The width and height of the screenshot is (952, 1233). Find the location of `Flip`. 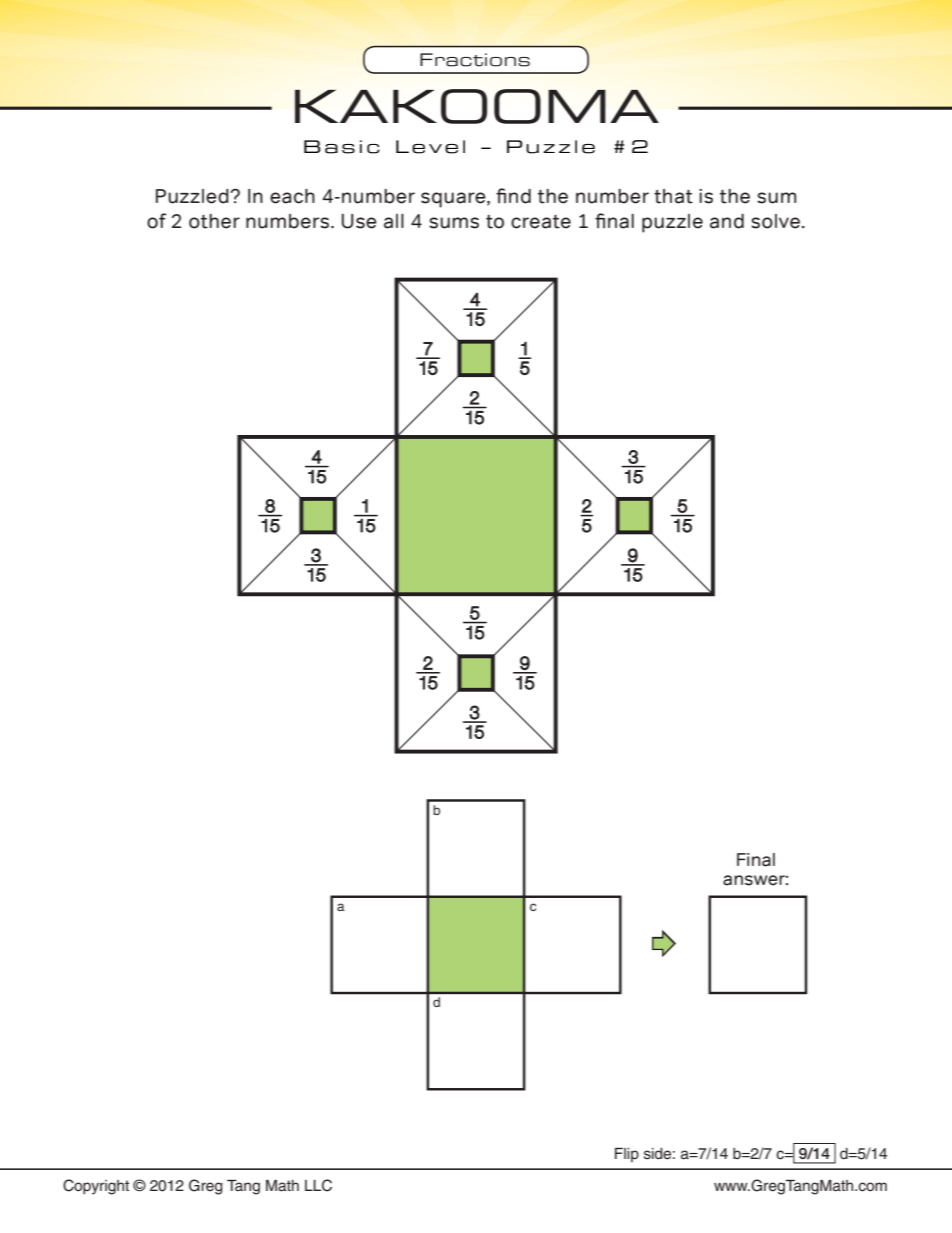

Flip is located at coordinates (627, 1155).
